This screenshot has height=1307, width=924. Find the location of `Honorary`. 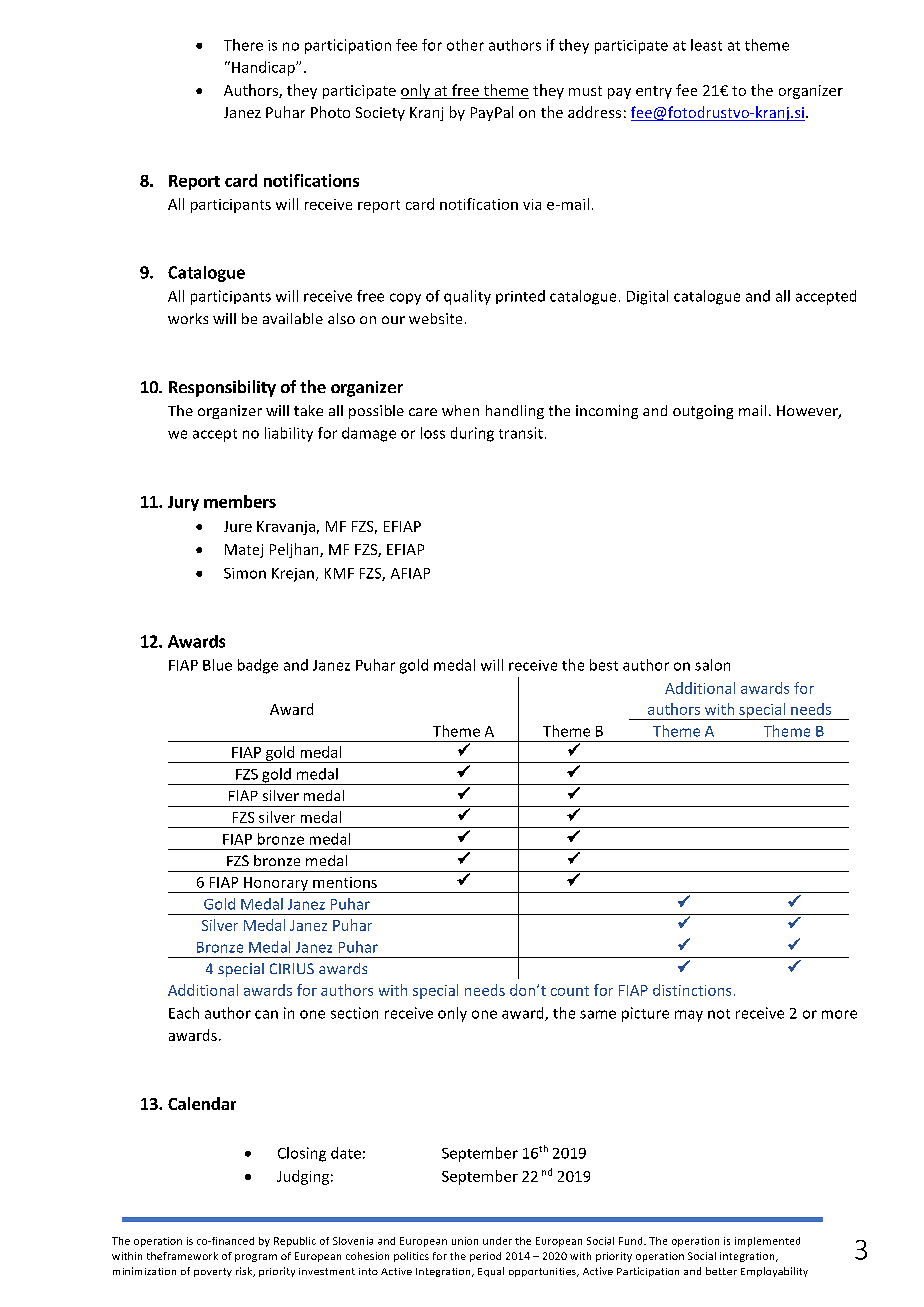

Honorary is located at coordinates (276, 885).
